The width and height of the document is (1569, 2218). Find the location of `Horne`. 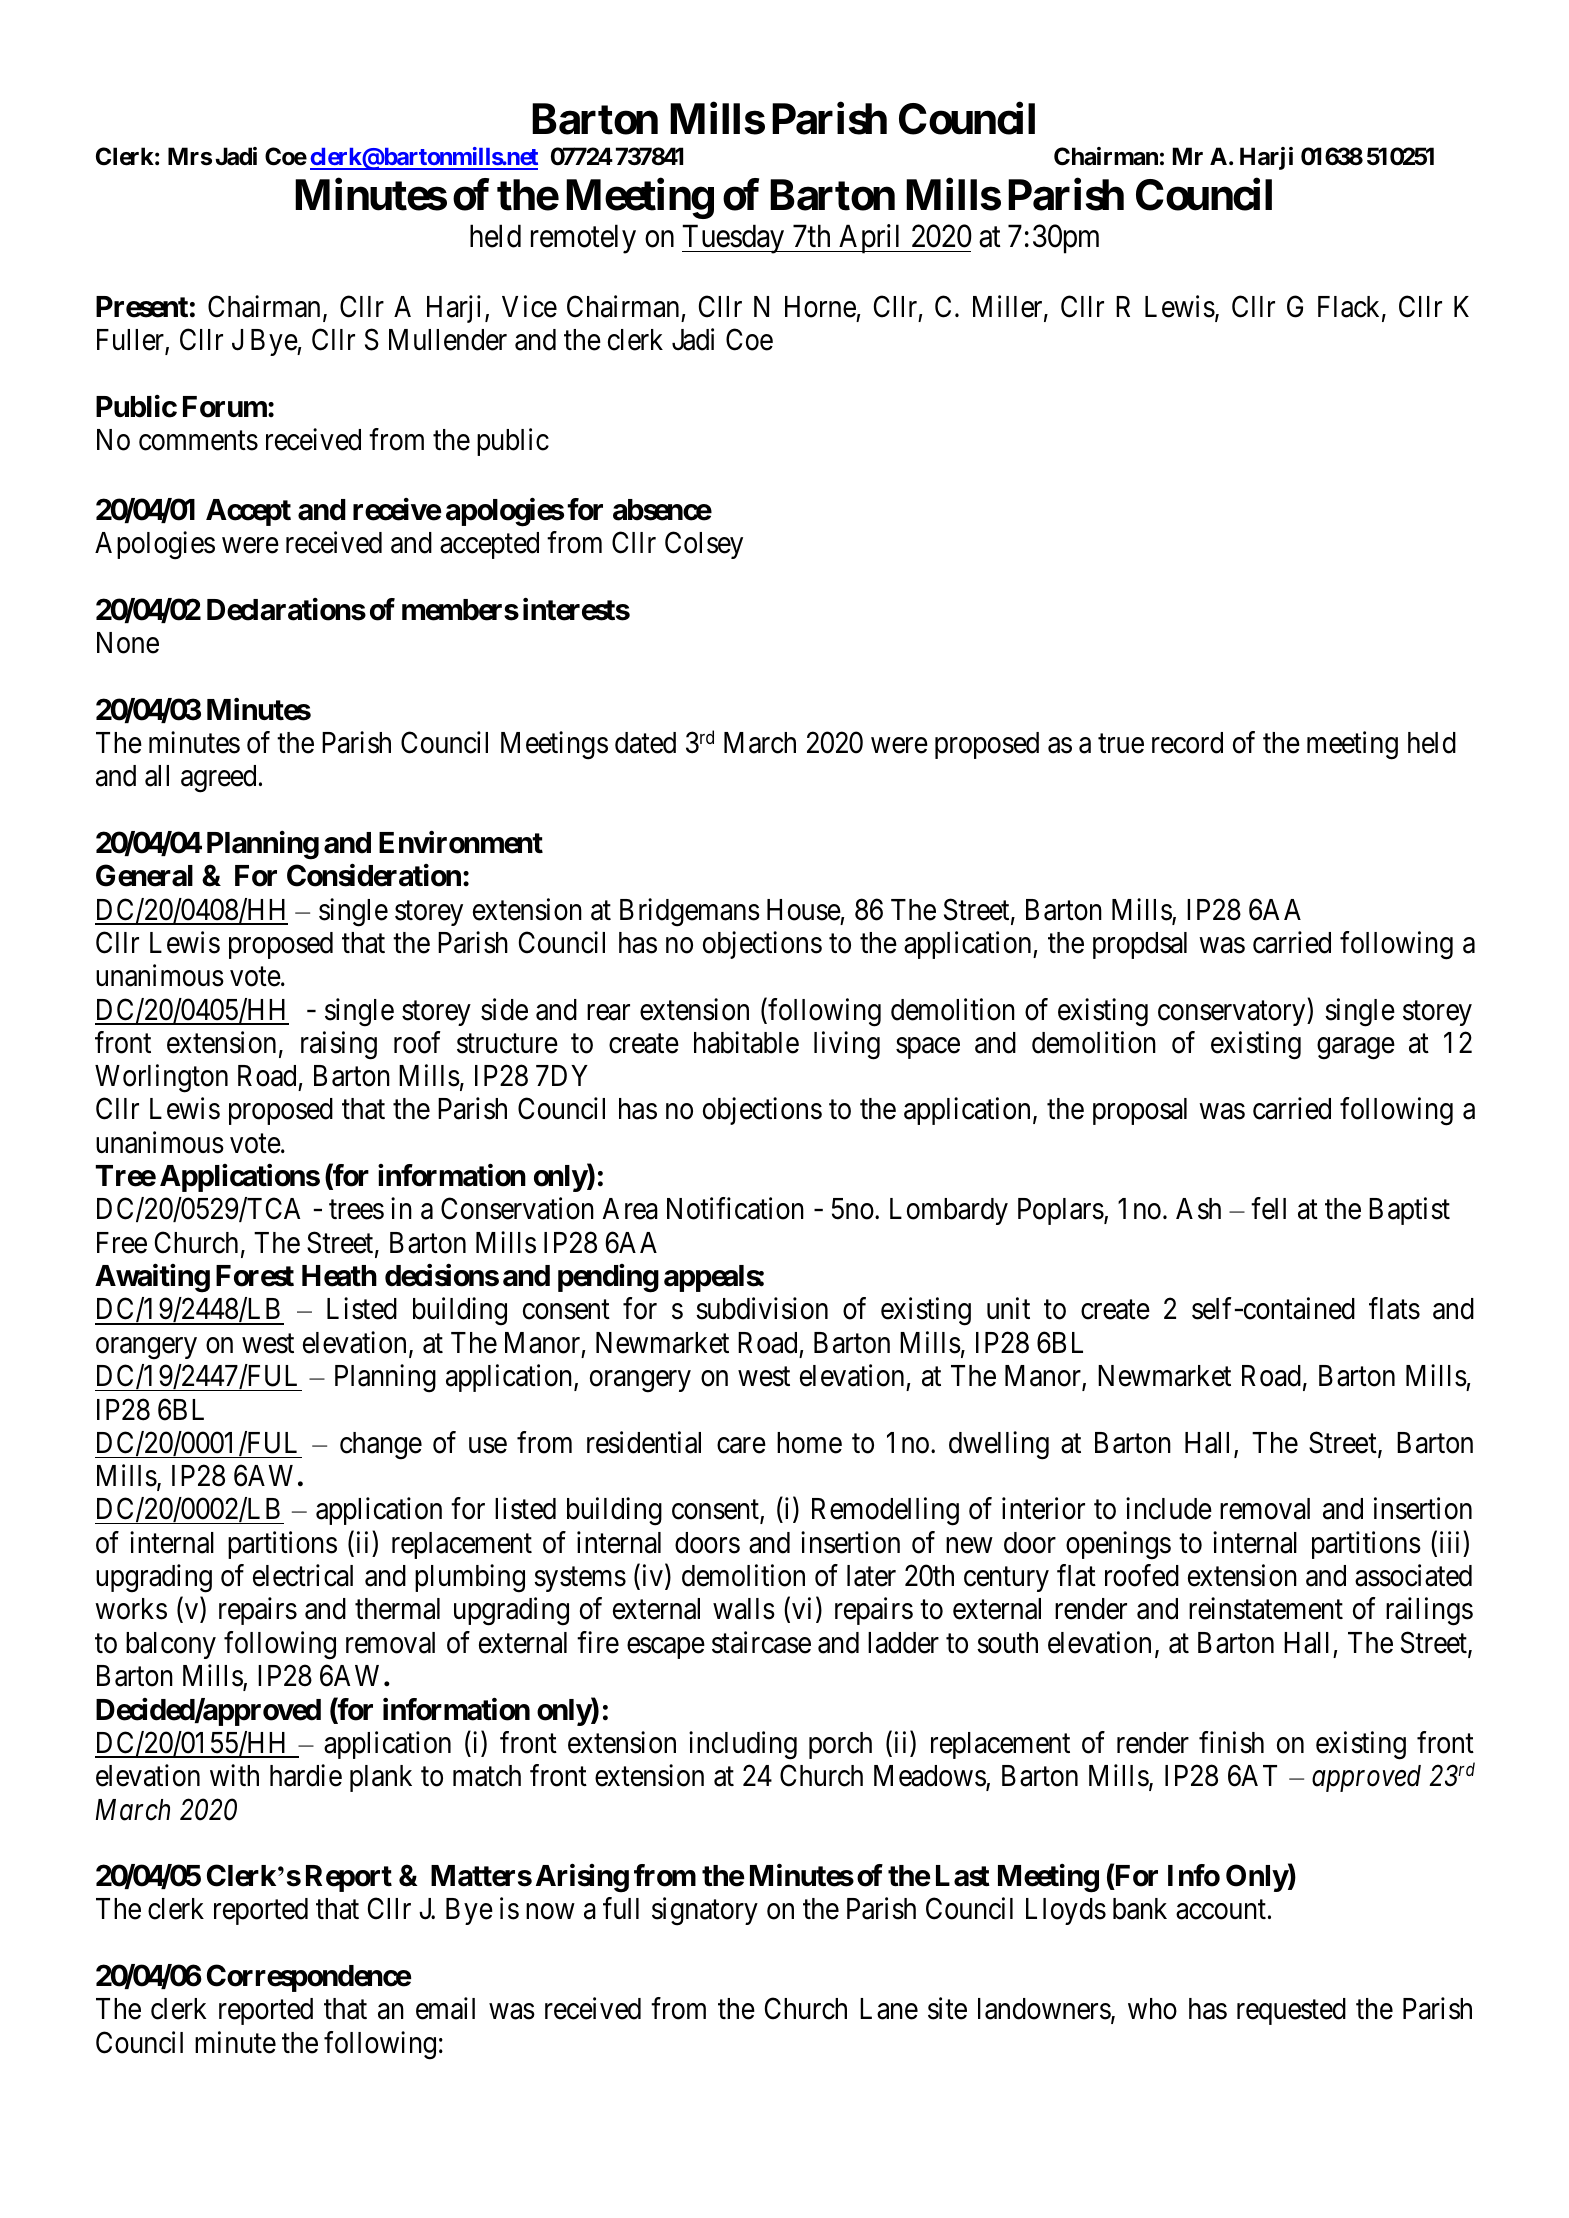

Horne is located at coordinates (820, 307).
